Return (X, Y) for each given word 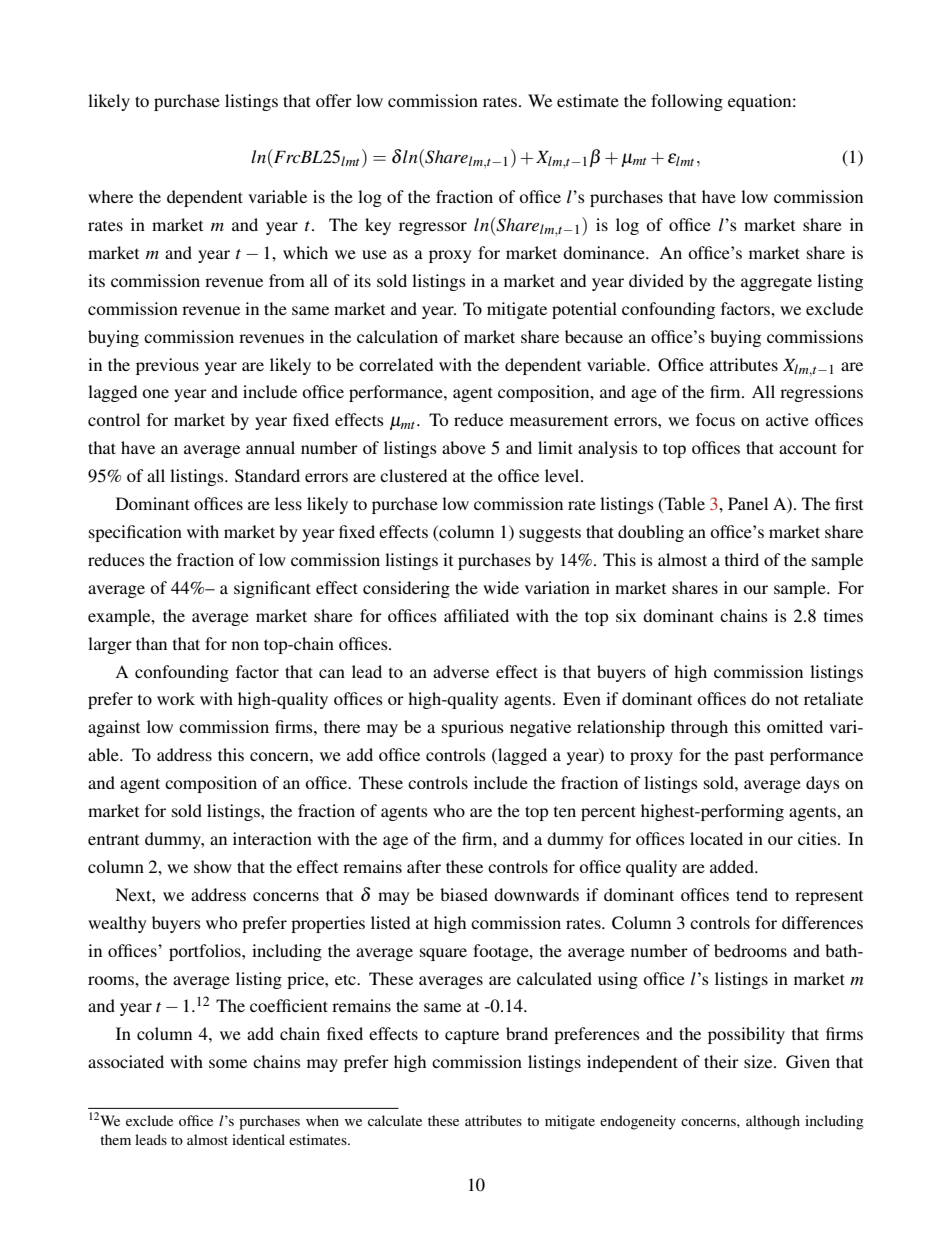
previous (167, 366)
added (733, 866)
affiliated (476, 615)
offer (334, 100)
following (687, 102)
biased (464, 894)
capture (472, 1036)
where (110, 196)
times (843, 615)
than (151, 643)
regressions (821, 393)
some (228, 1063)
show (213, 866)
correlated (396, 364)
